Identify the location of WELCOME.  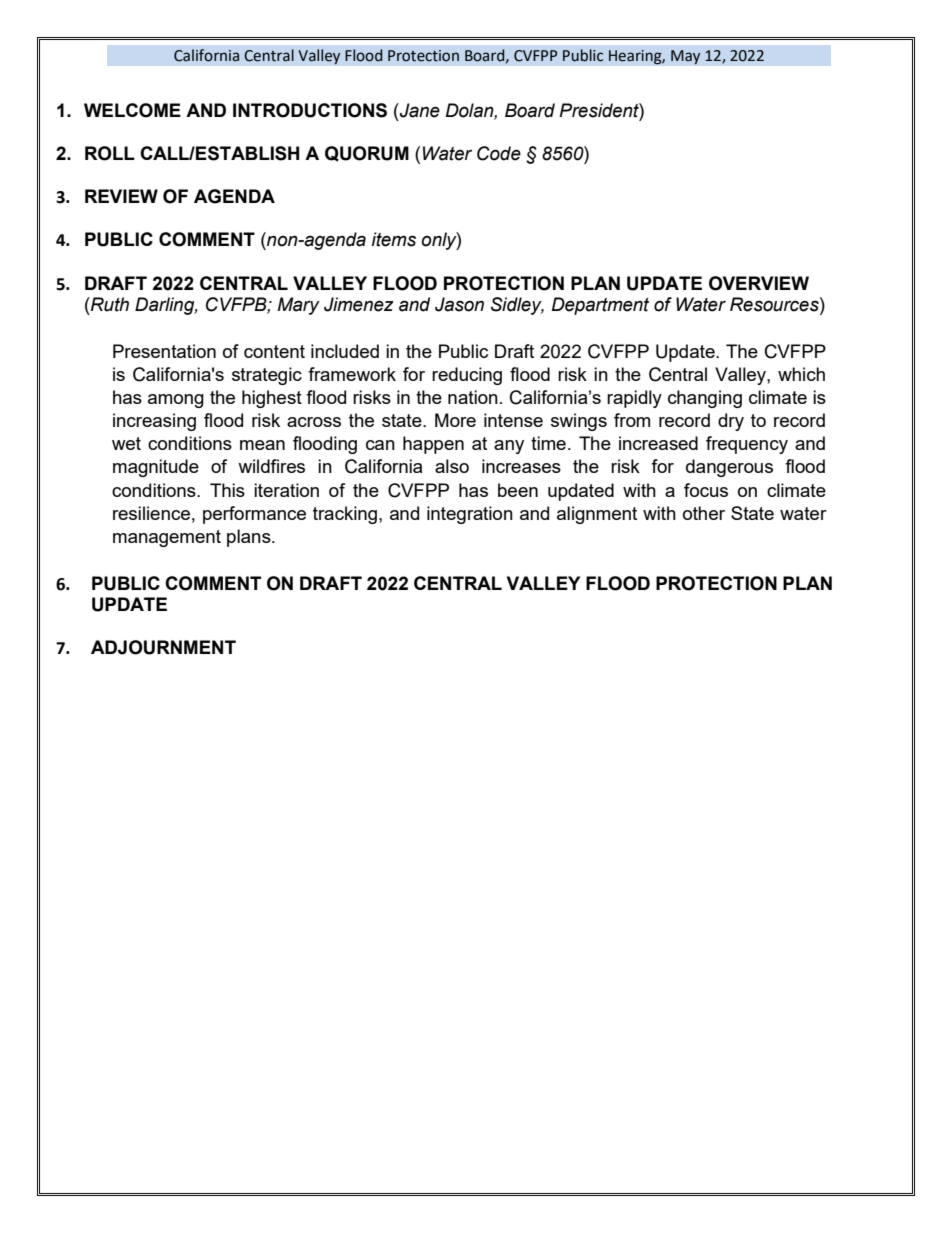
(132, 110).
